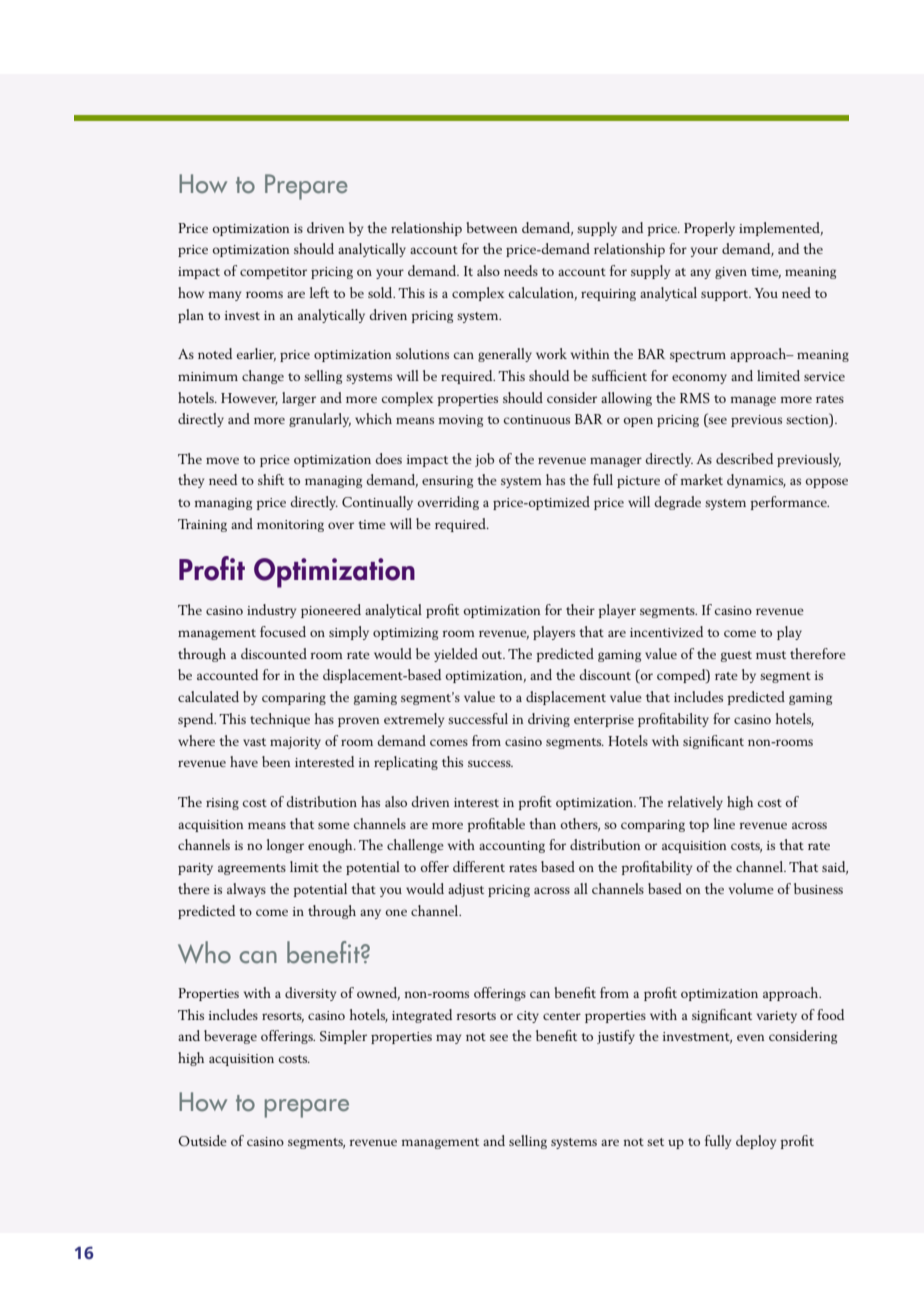 This screenshot has height=1308, width=924. I want to click on adjust, so click(466, 890).
